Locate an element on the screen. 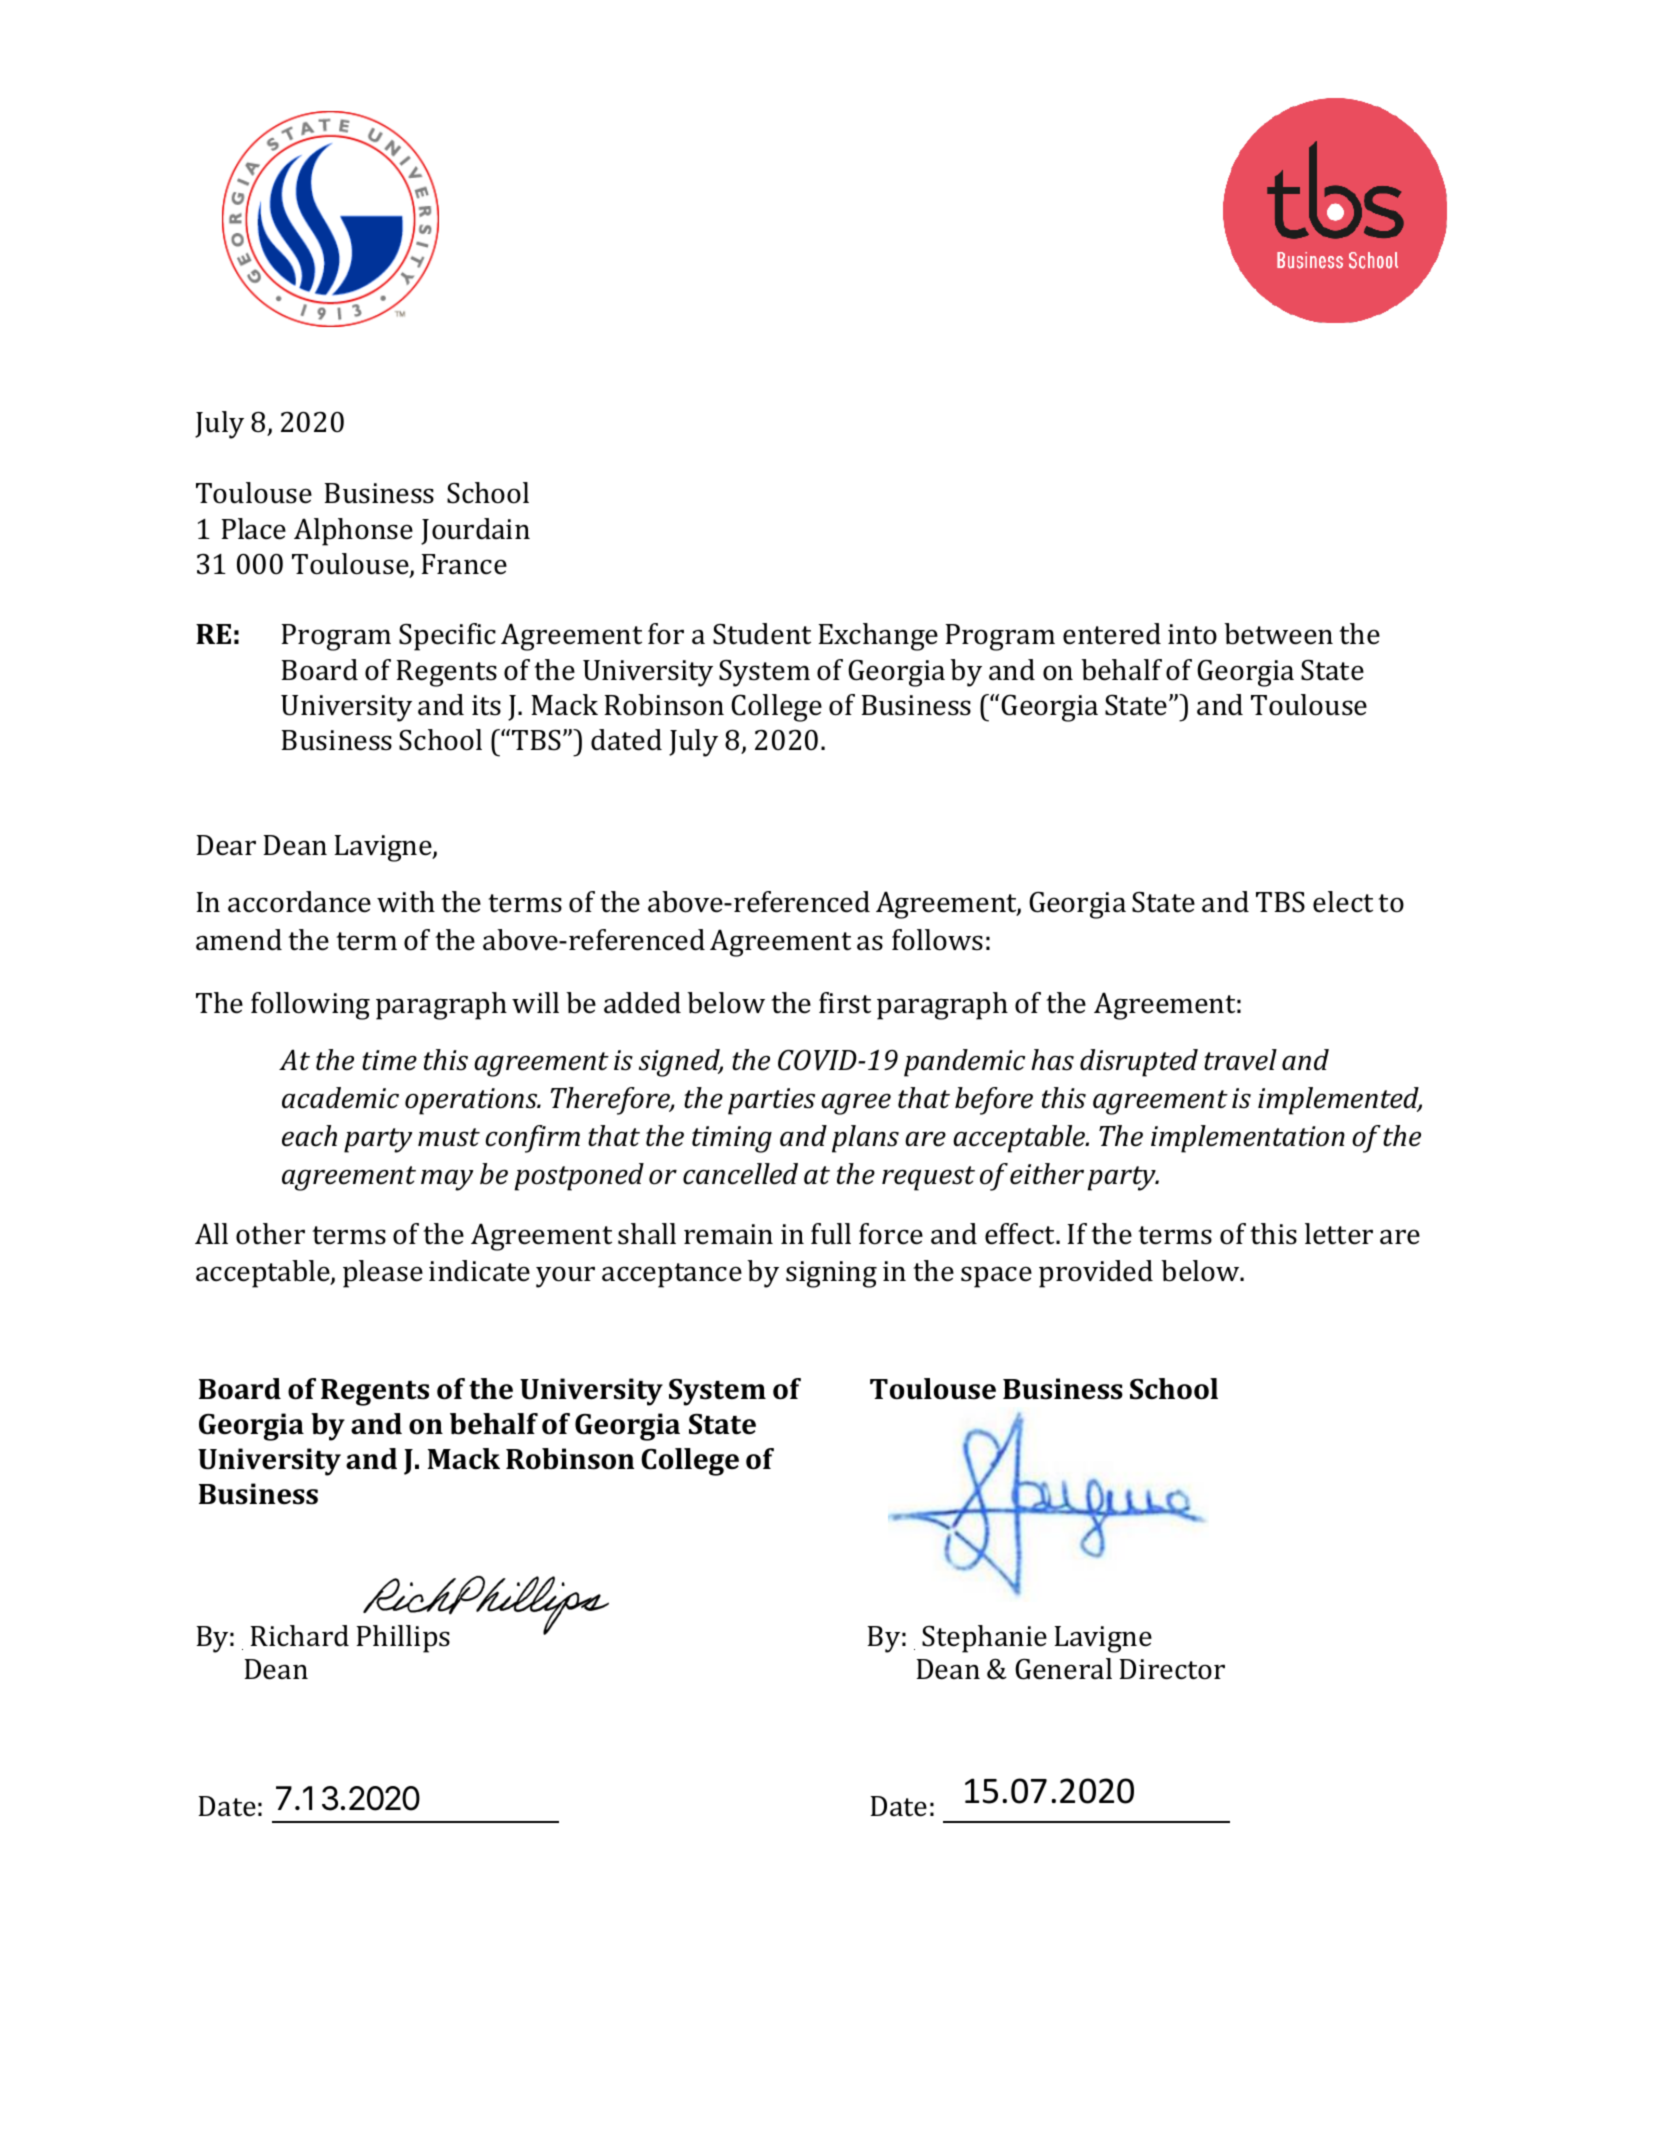  Student is located at coordinates (762, 634).
